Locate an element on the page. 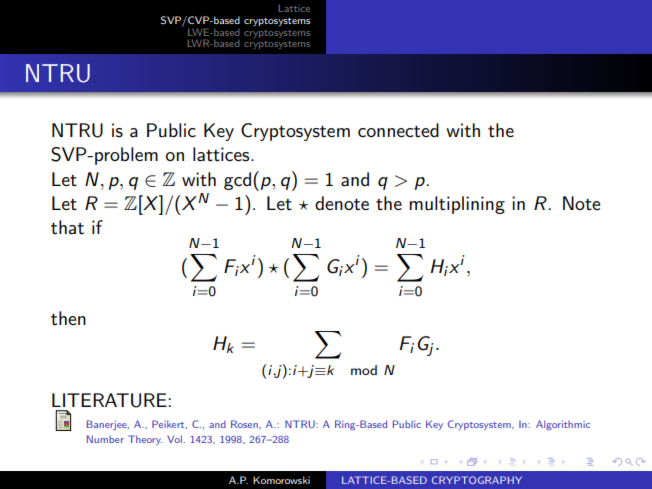 The height and width of the page is (489, 652). connected is located at coordinates (398, 130).
